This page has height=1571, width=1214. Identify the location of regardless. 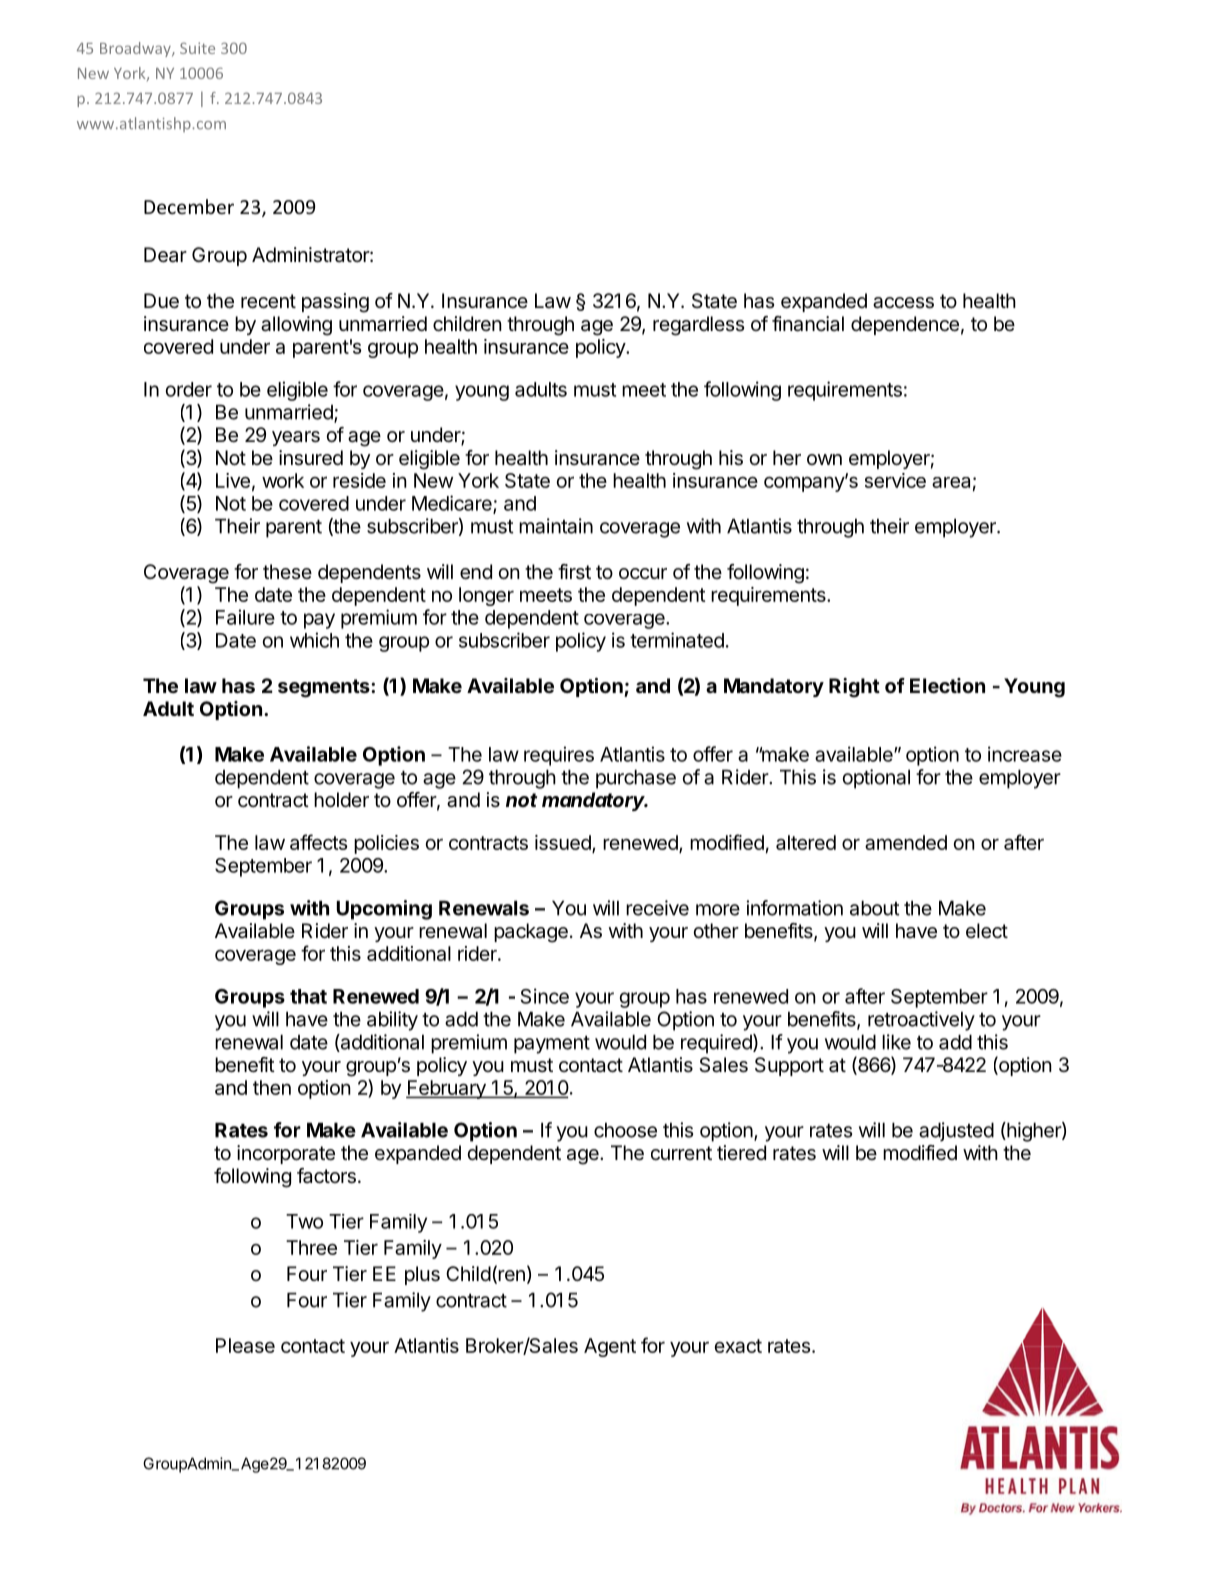
(698, 326).
